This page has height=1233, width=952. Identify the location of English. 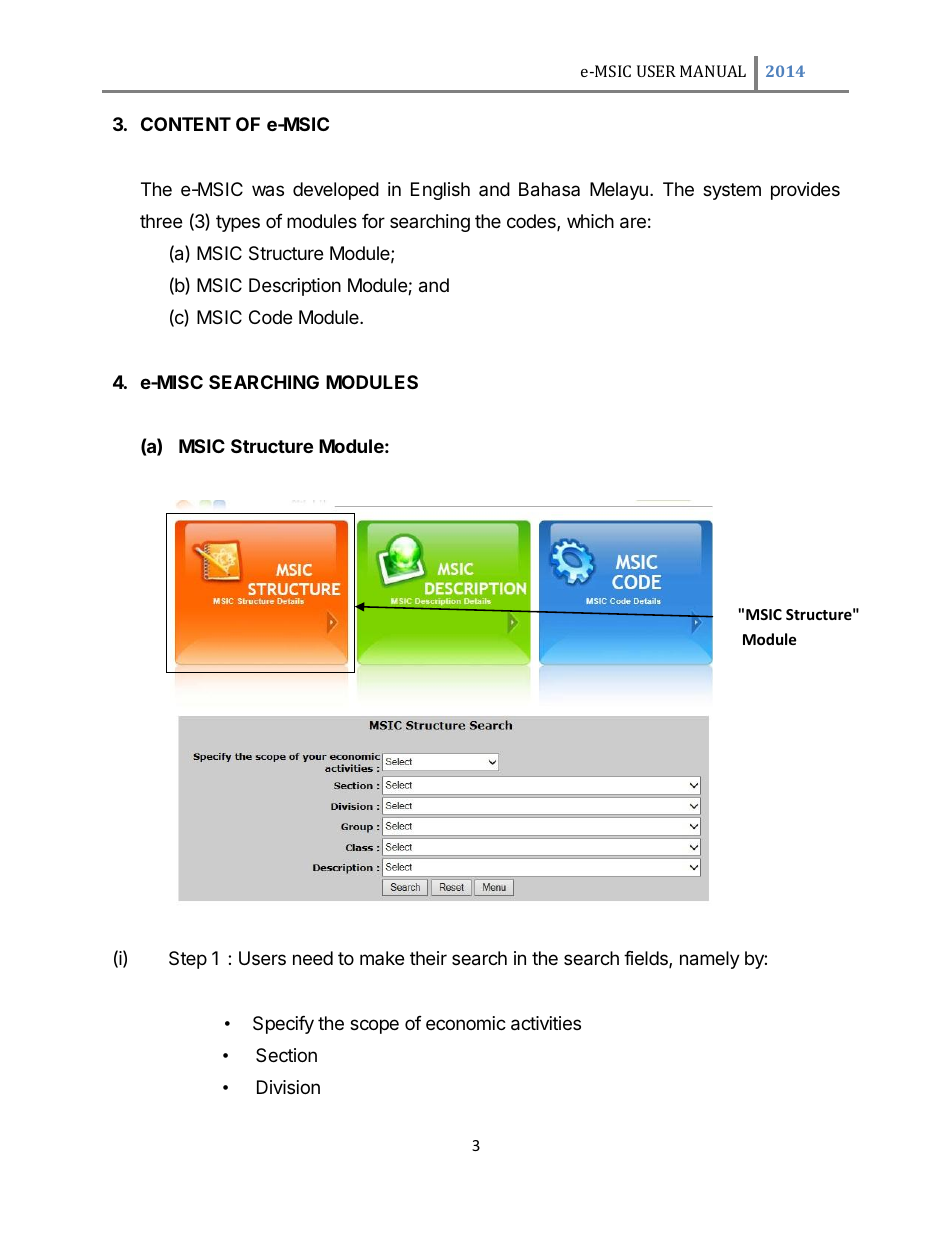
(440, 191).
